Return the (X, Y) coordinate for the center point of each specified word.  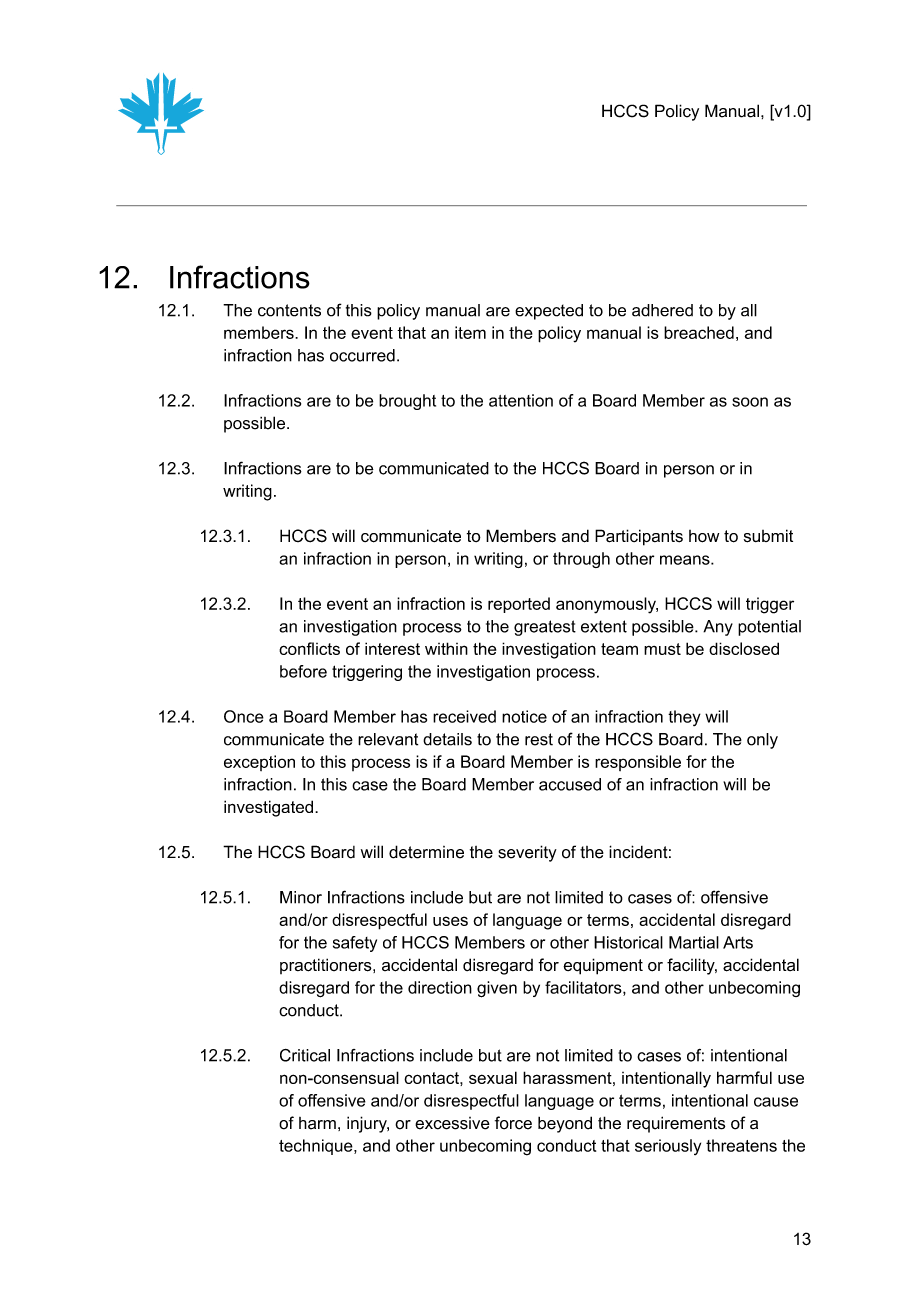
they (684, 718)
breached (699, 332)
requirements (676, 1124)
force (513, 1123)
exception (259, 763)
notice (524, 716)
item (470, 332)
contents (289, 310)
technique (317, 1147)
